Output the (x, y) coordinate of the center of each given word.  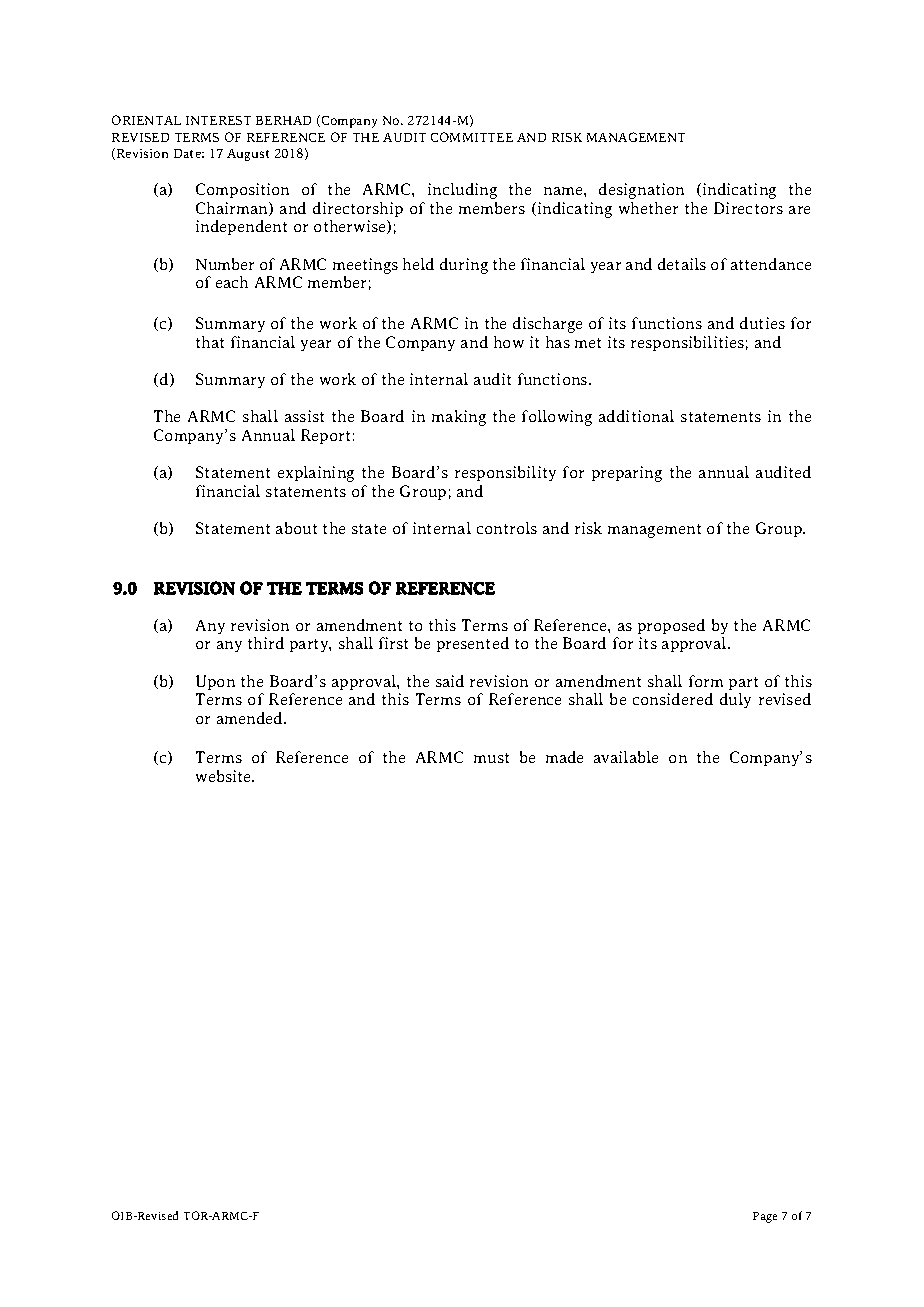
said (450, 681)
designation (641, 191)
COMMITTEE (472, 137)
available (626, 757)
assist (304, 416)
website (225, 776)
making (459, 418)
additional (636, 416)
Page (765, 1217)
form (706, 681)
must (491, 758)
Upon (215, 682)
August (248, 155)
